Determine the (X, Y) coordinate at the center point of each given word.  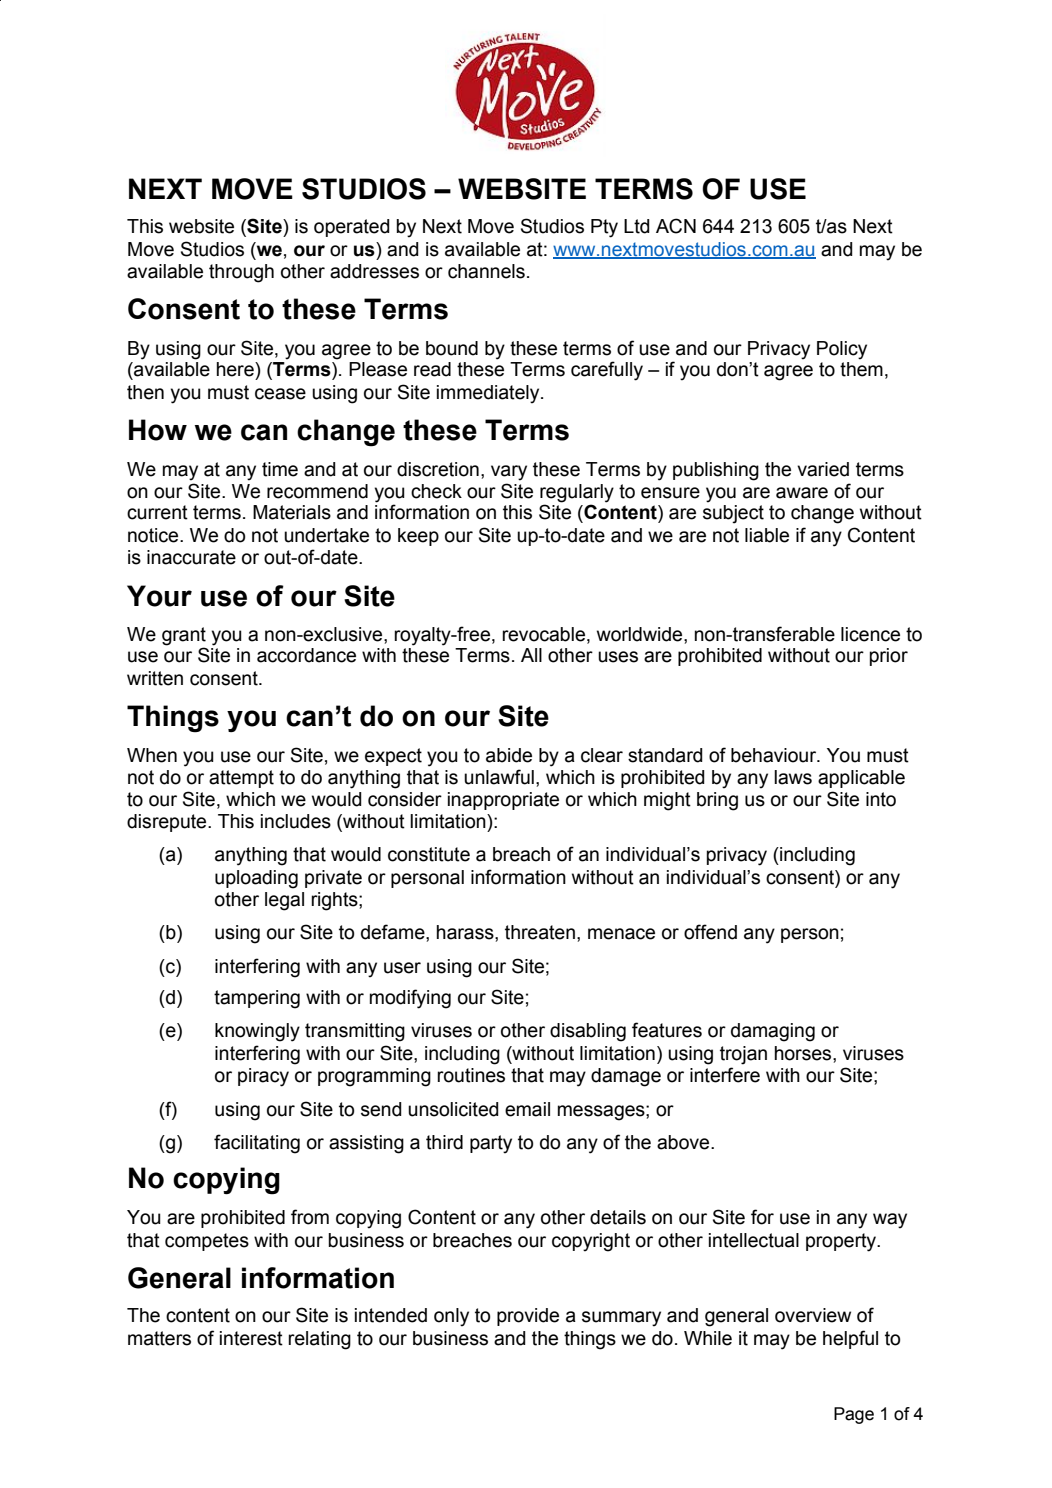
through (241, 273)
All (531, 655)
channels (486, 271)
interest (251, 1338)
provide (528, 1317)
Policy (842, 350)
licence (870, 634)
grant (184, 637)
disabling (588, 1032)
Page (854, 1415)
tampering (257, 999)
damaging (773, 1032)
